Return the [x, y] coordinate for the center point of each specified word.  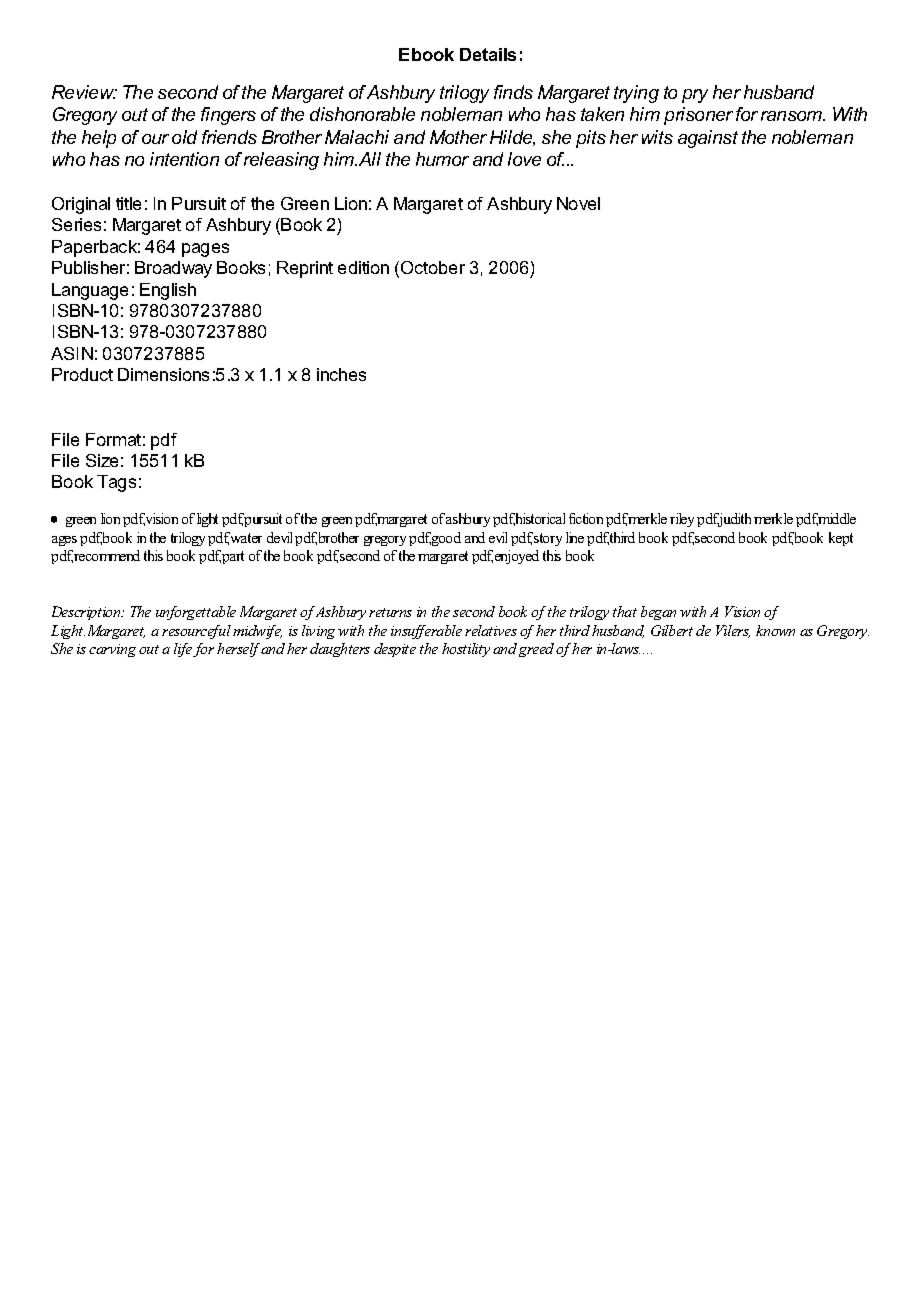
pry [695, 96]
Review [84, 92]
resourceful [196, 632]
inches [341, 374]
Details [488, 54]
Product [82, 374]
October [433, 267]
